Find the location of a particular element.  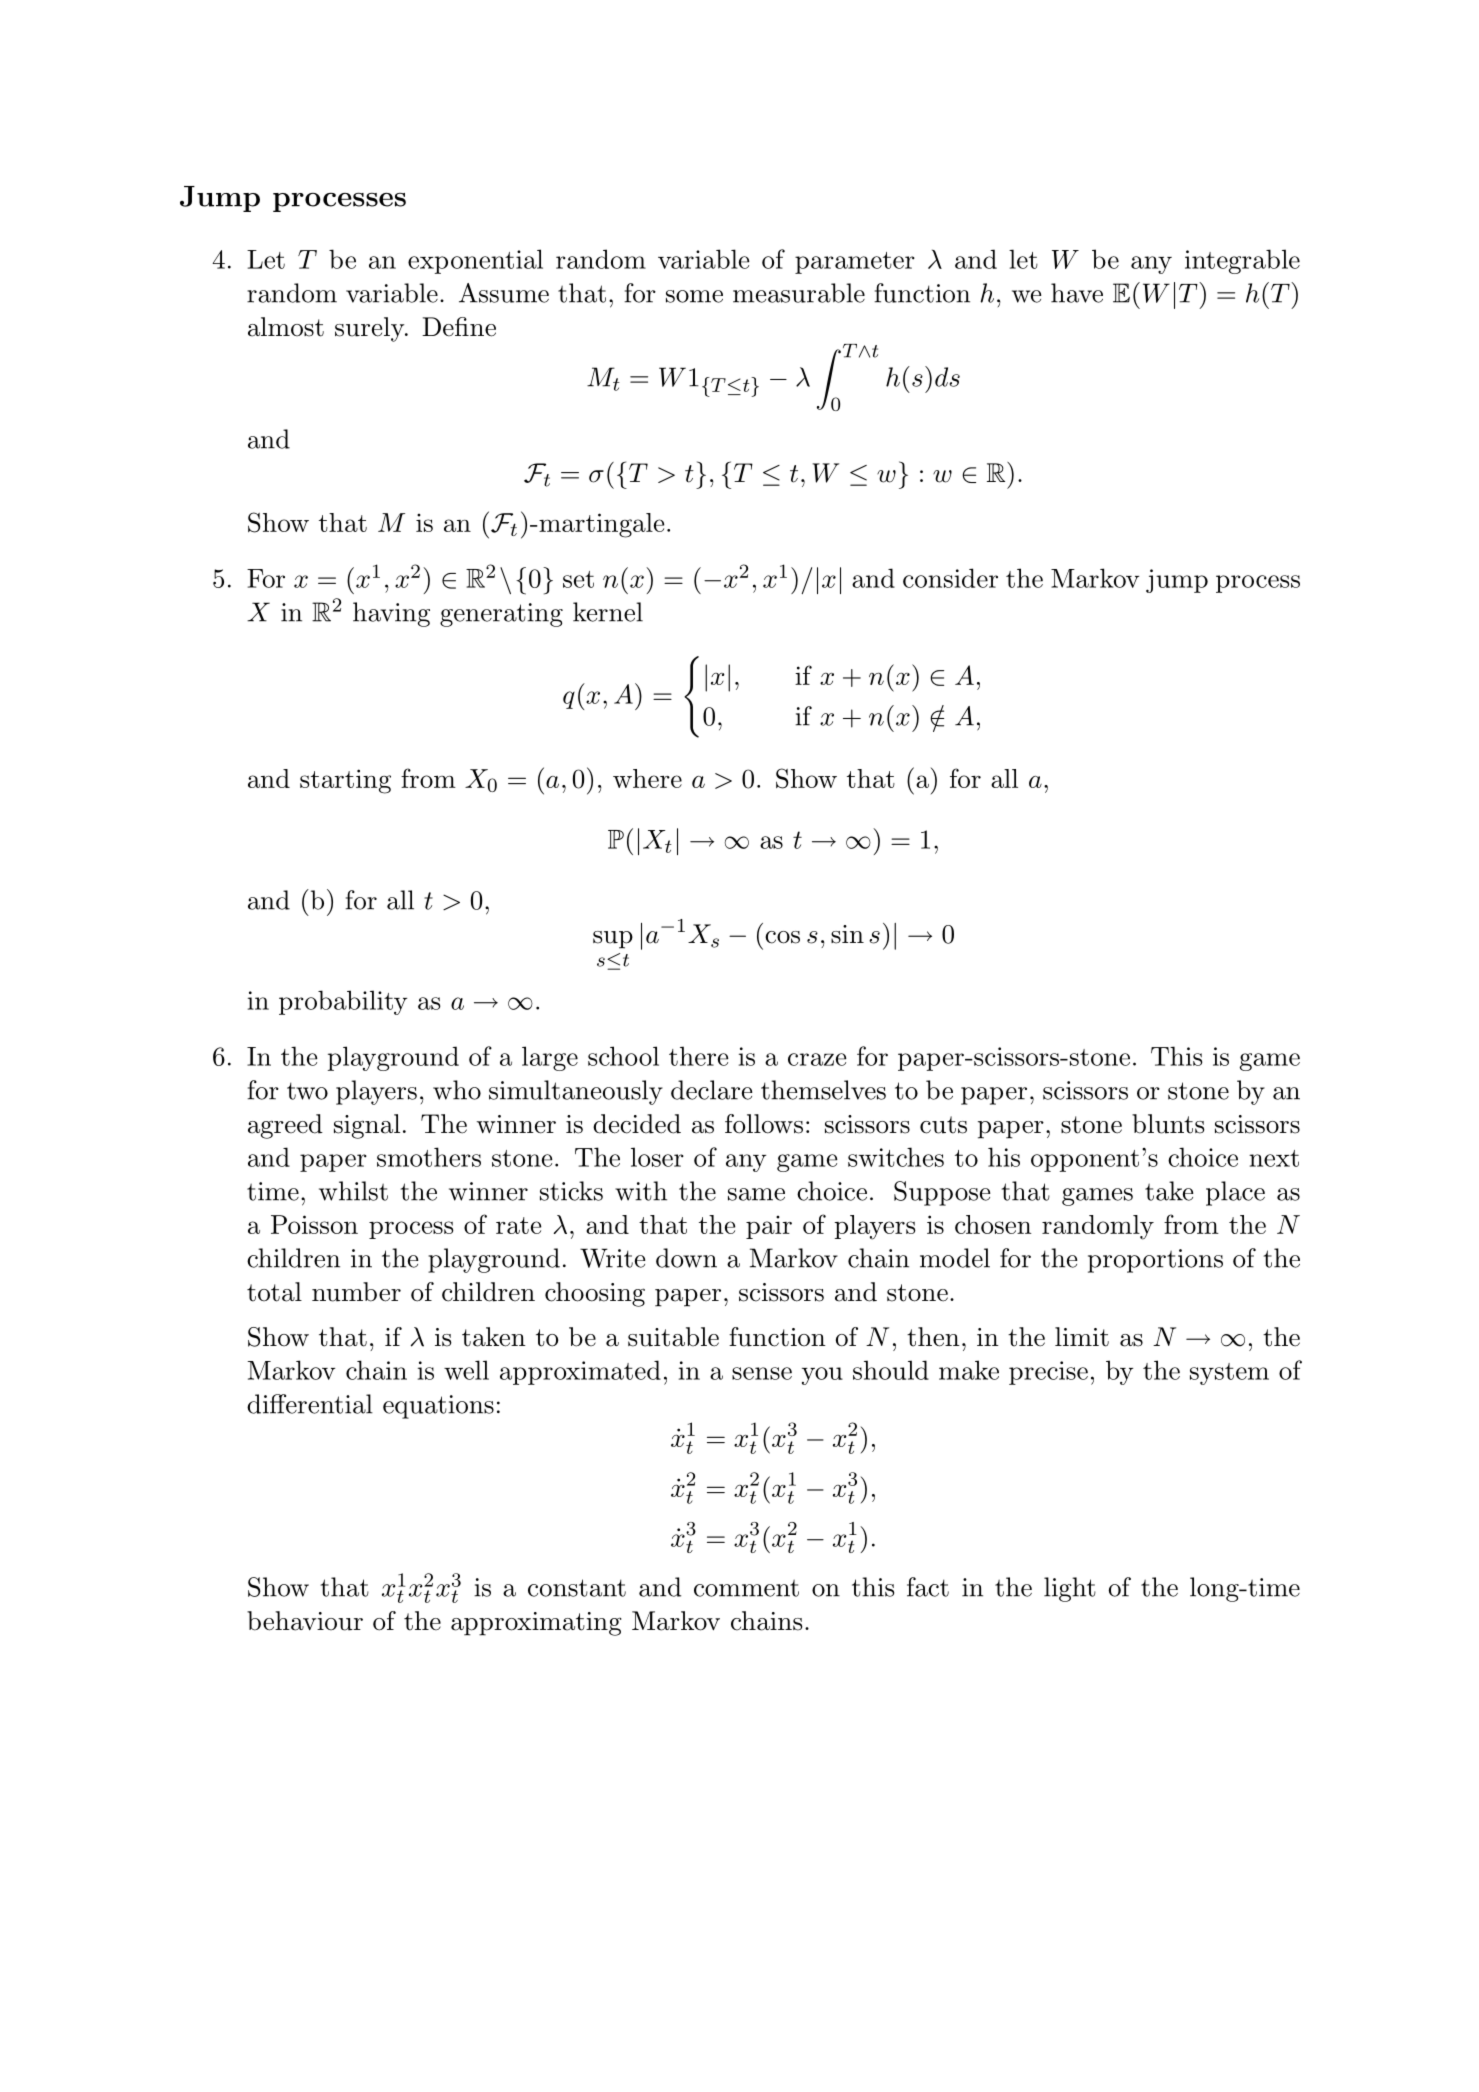

measurable is located at coordinates (799, 293).
